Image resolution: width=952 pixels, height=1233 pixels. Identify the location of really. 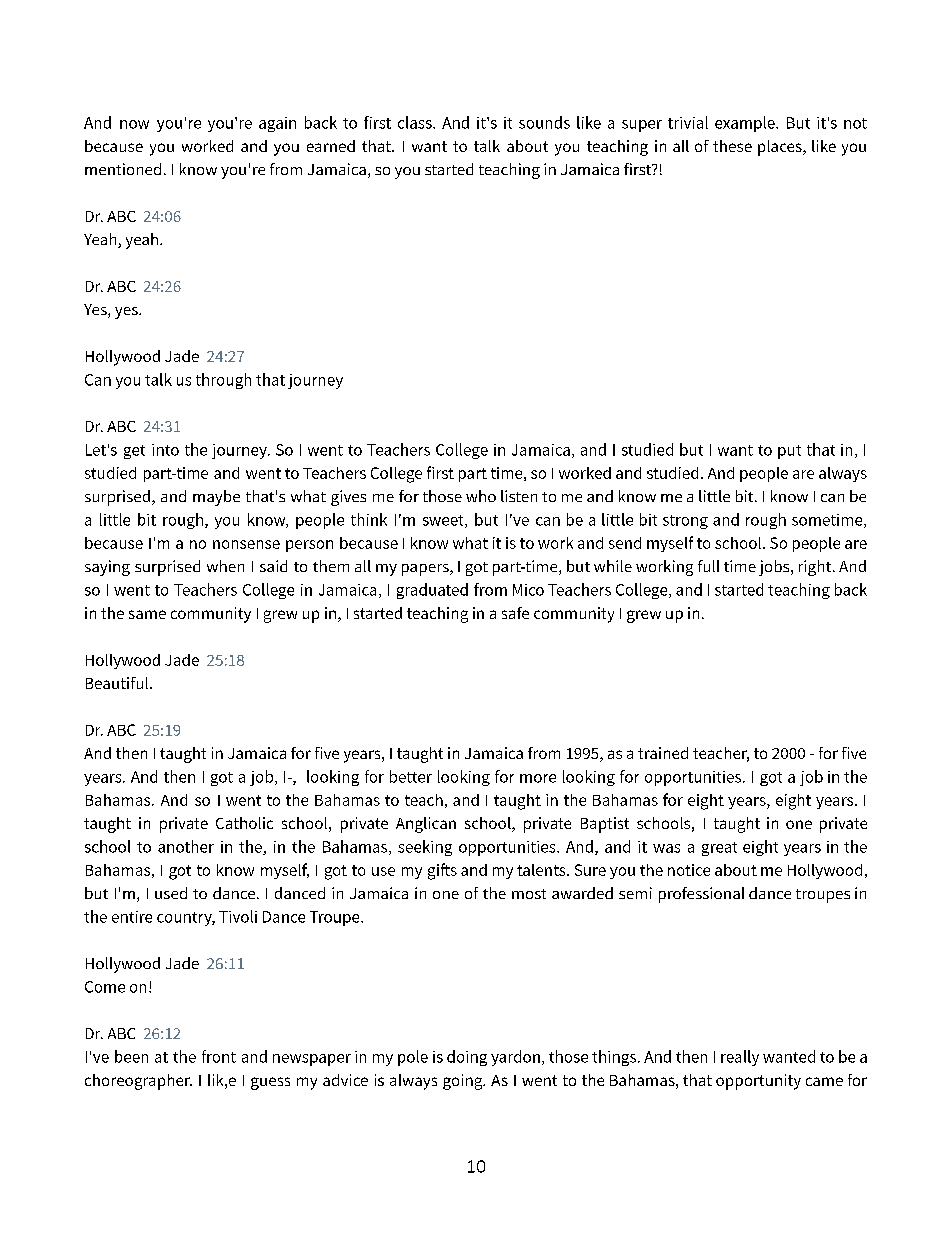
(740, 1058).
